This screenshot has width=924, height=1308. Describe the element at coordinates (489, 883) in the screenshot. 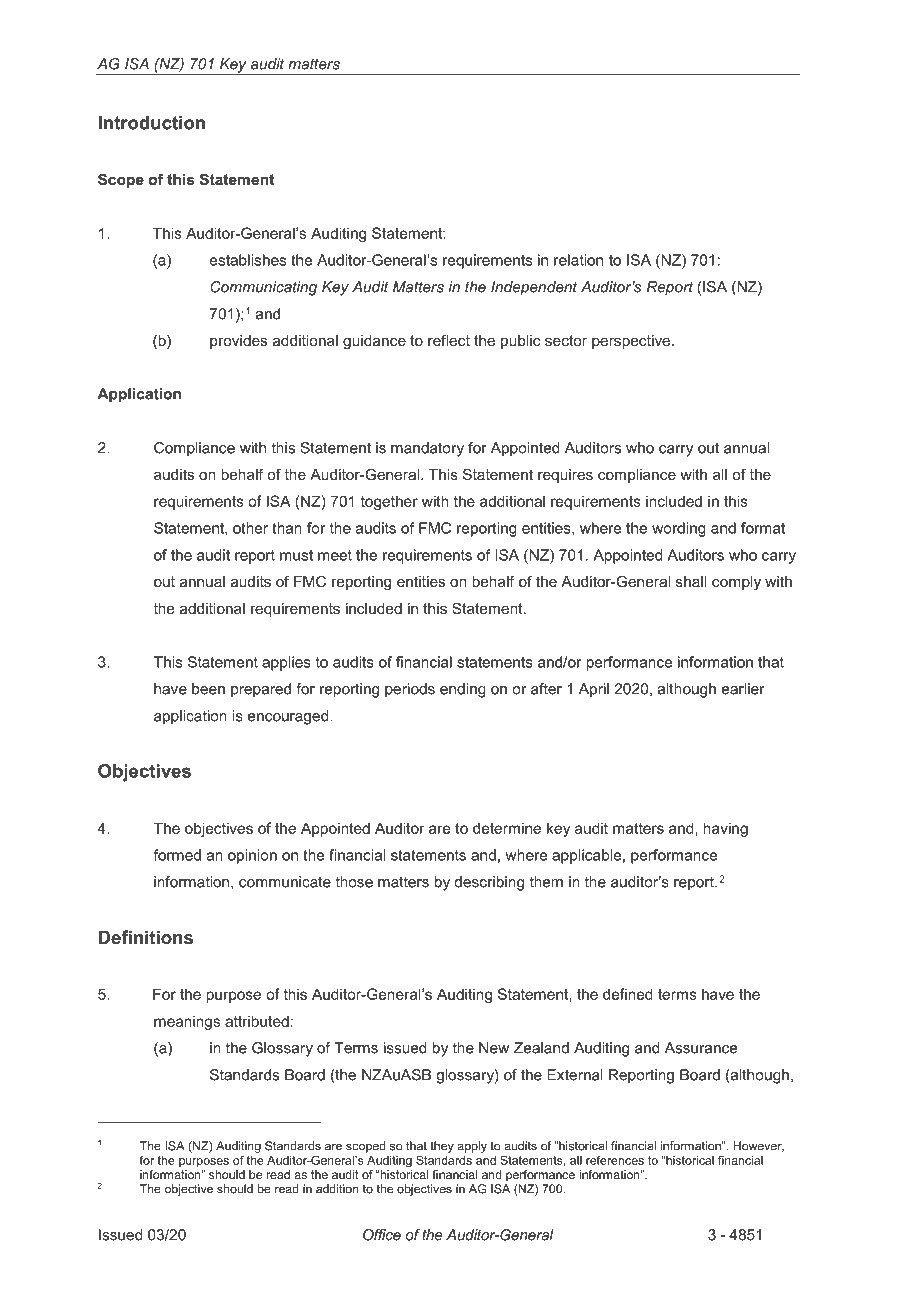

I see `describing` at that location.
